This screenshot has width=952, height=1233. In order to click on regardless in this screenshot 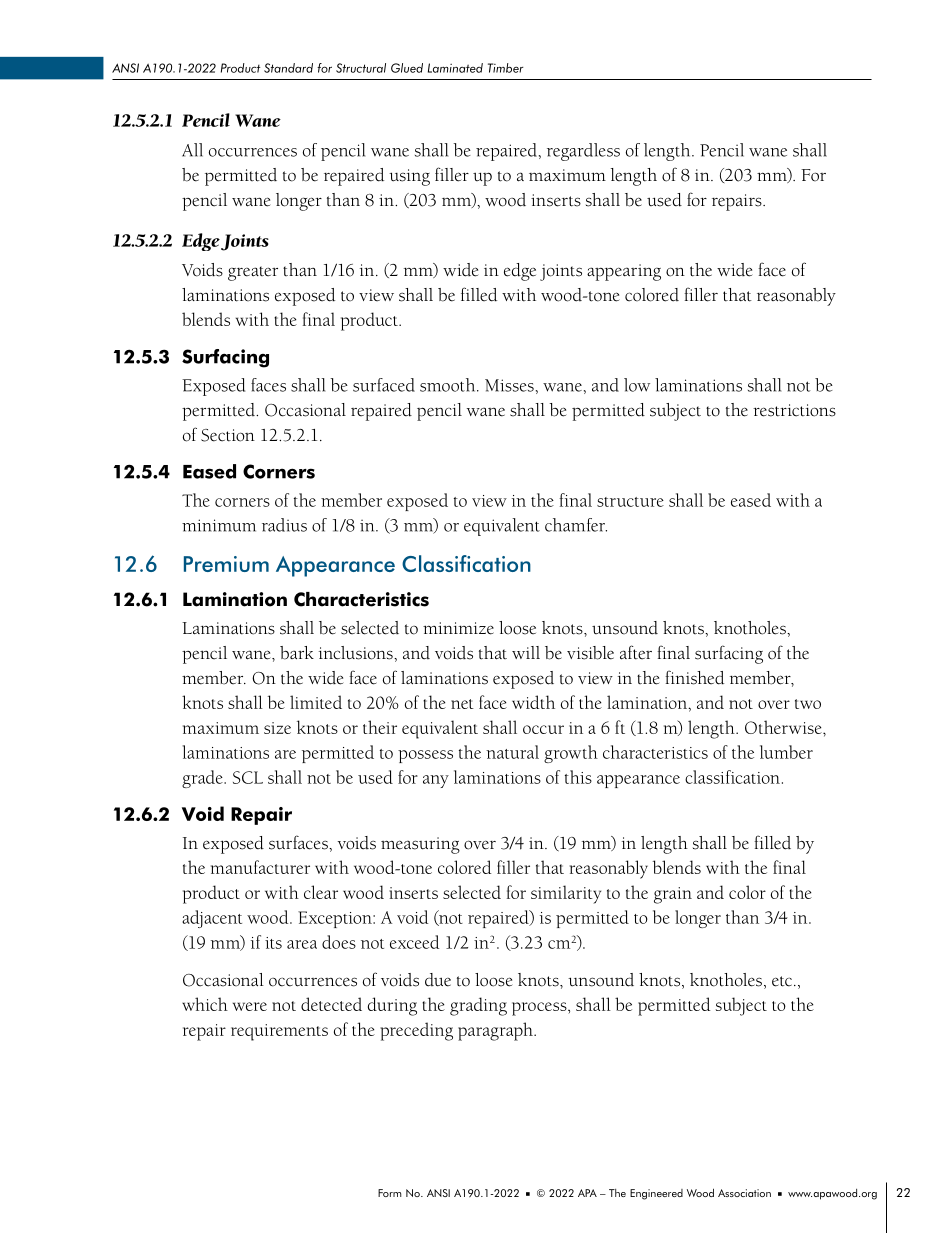, I will do `click(583, 152)`.
